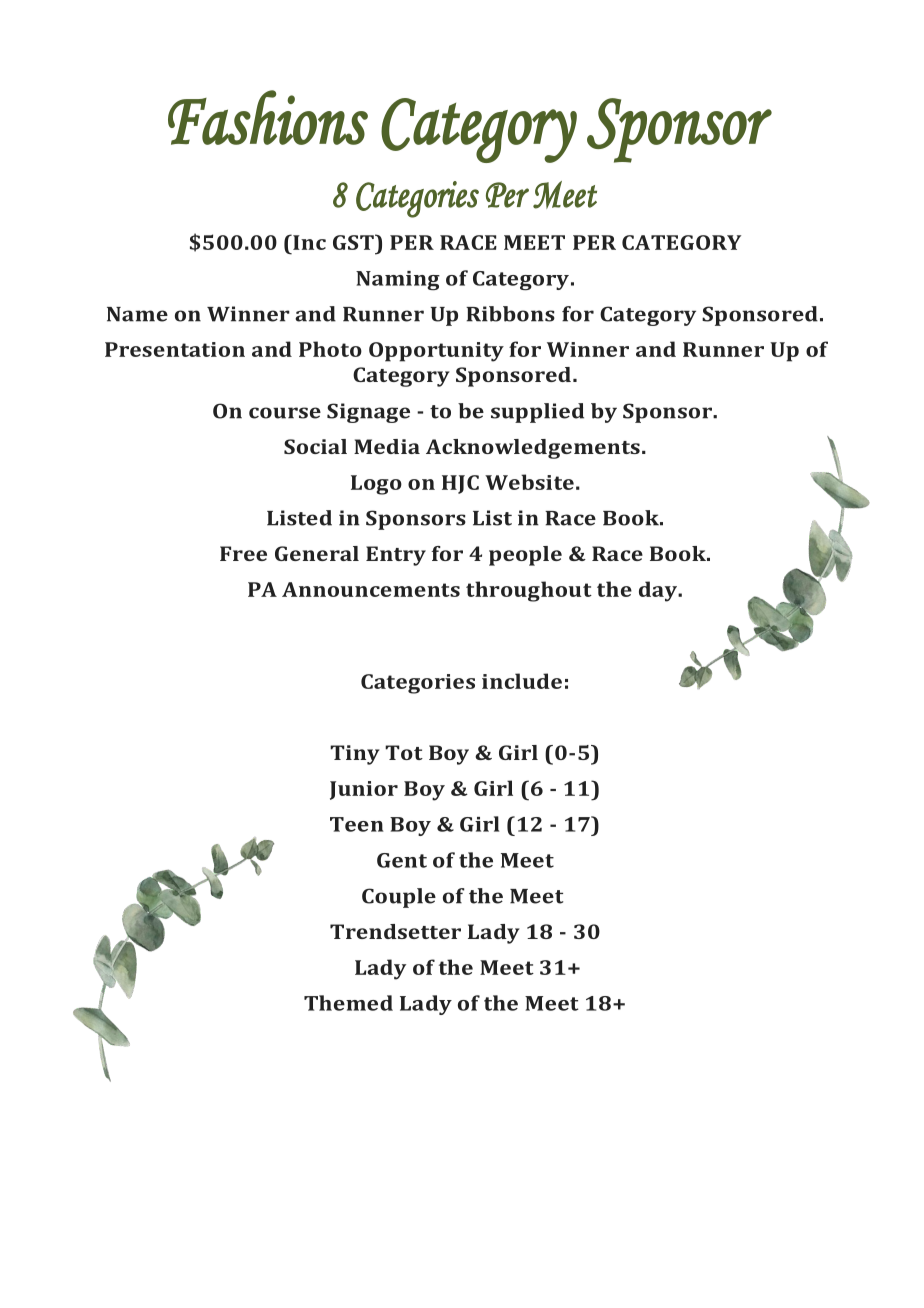 This screenshot has width=924, height=1308. I want to click on include, so click(522, 681).
